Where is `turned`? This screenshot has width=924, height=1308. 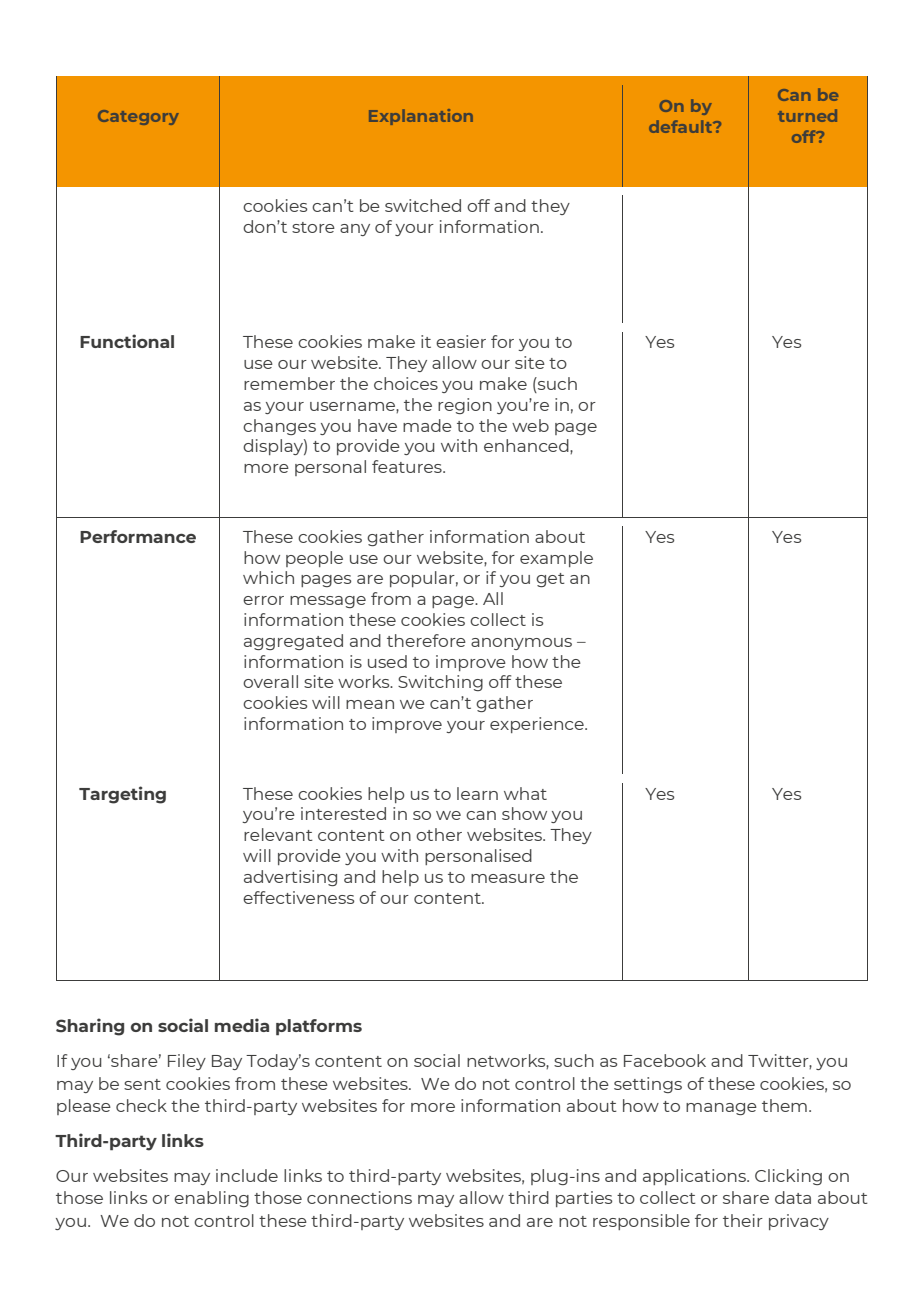
turned is located at coordinates (807, 115).
